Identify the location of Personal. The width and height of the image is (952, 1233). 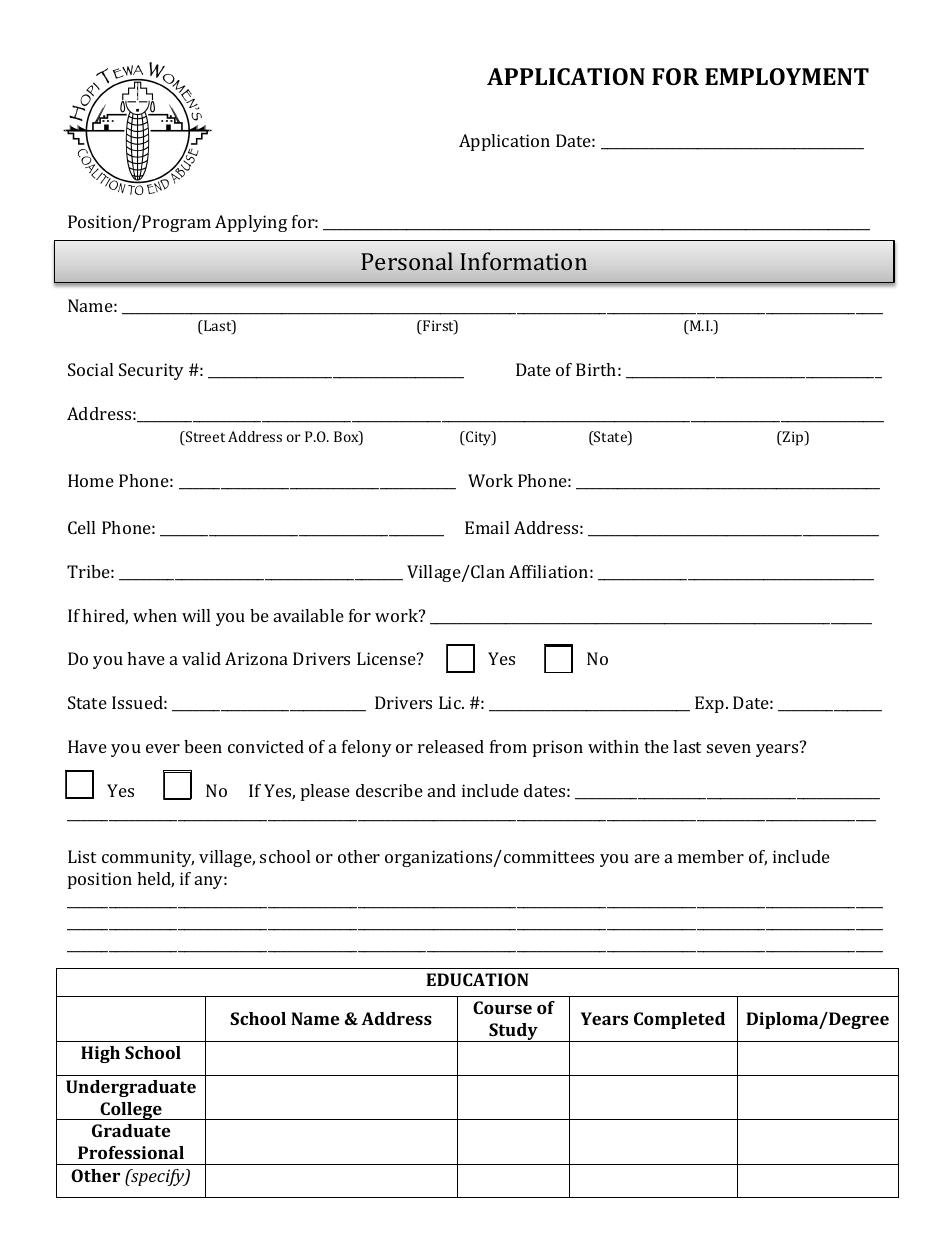
(407, 261).
